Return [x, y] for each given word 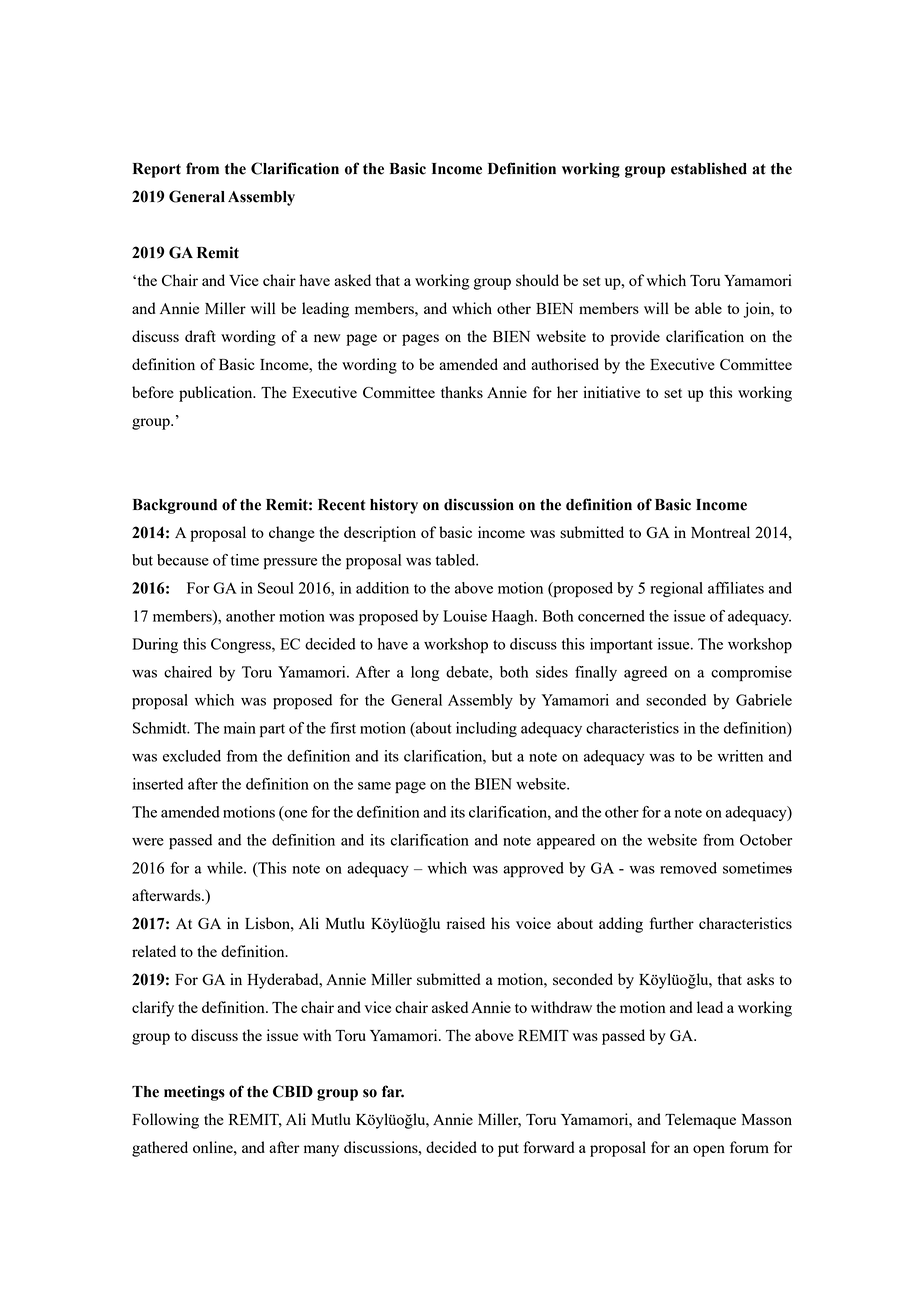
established [709, 168]
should [537, 280]
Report [157, 170]
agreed [645, 673]
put [508, 1150]
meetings [194, 1093]
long [425, 673]
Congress [242, 645]
